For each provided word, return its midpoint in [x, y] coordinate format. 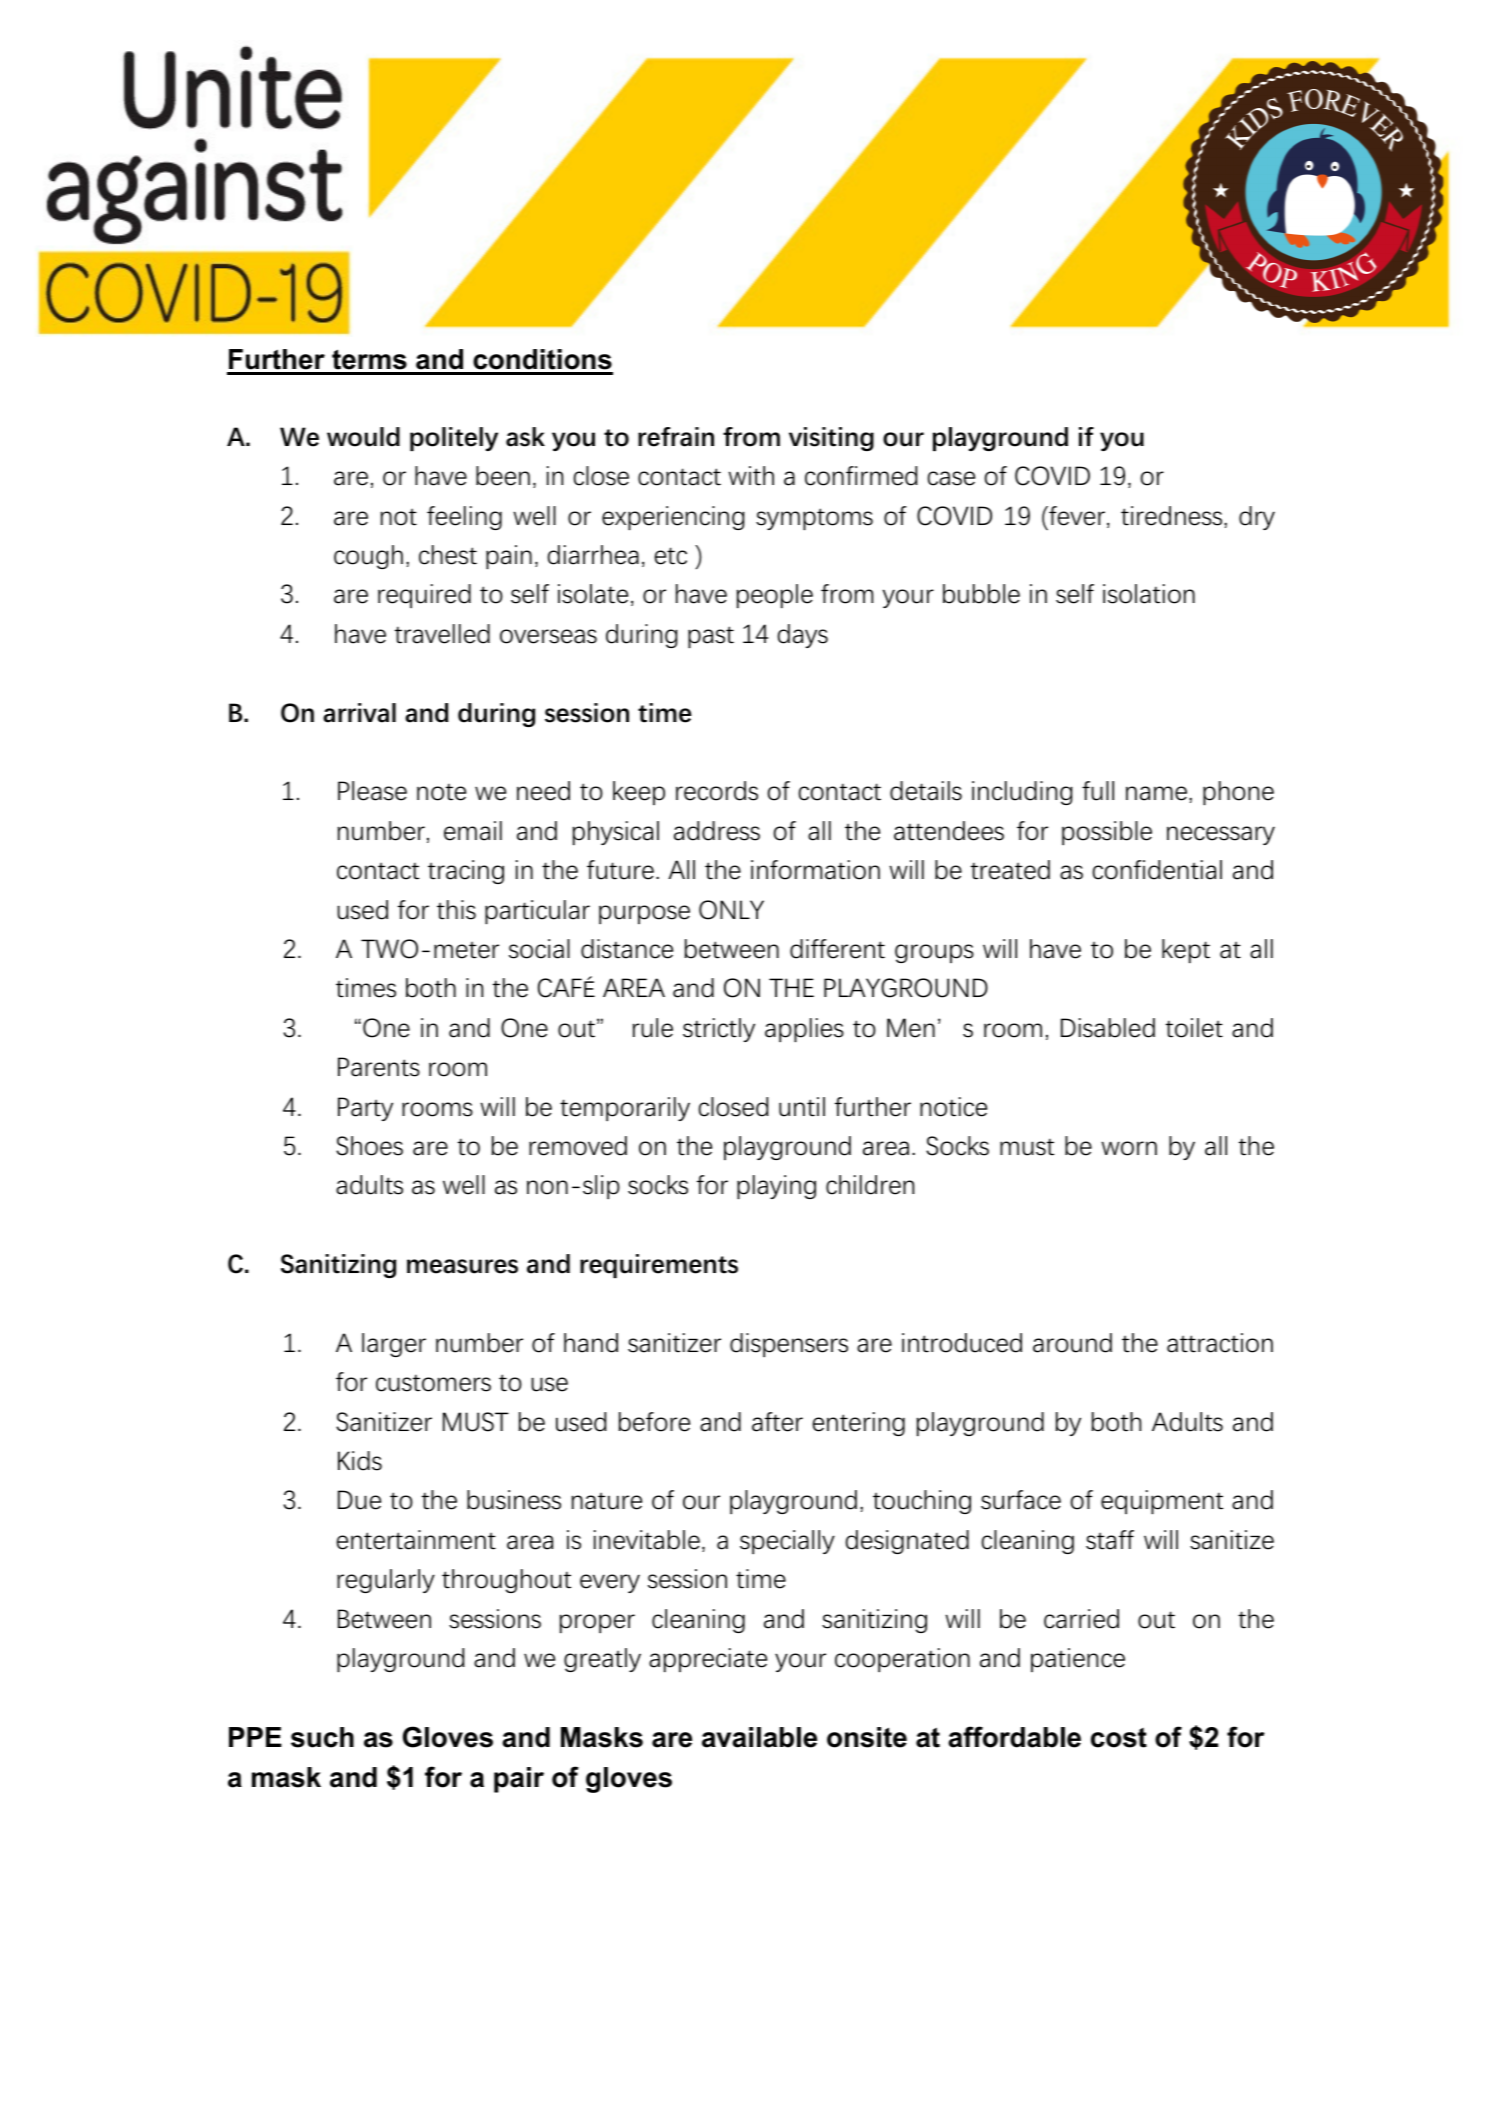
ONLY [731, 910]
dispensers [789, 1345]
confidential [1157, 870]
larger [394, 1345]
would [363, 437]
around [1072, 1343]
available [759, 1737]
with [751, 476]
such [322, 1737]
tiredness [1173, 516]
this [456, 910]
